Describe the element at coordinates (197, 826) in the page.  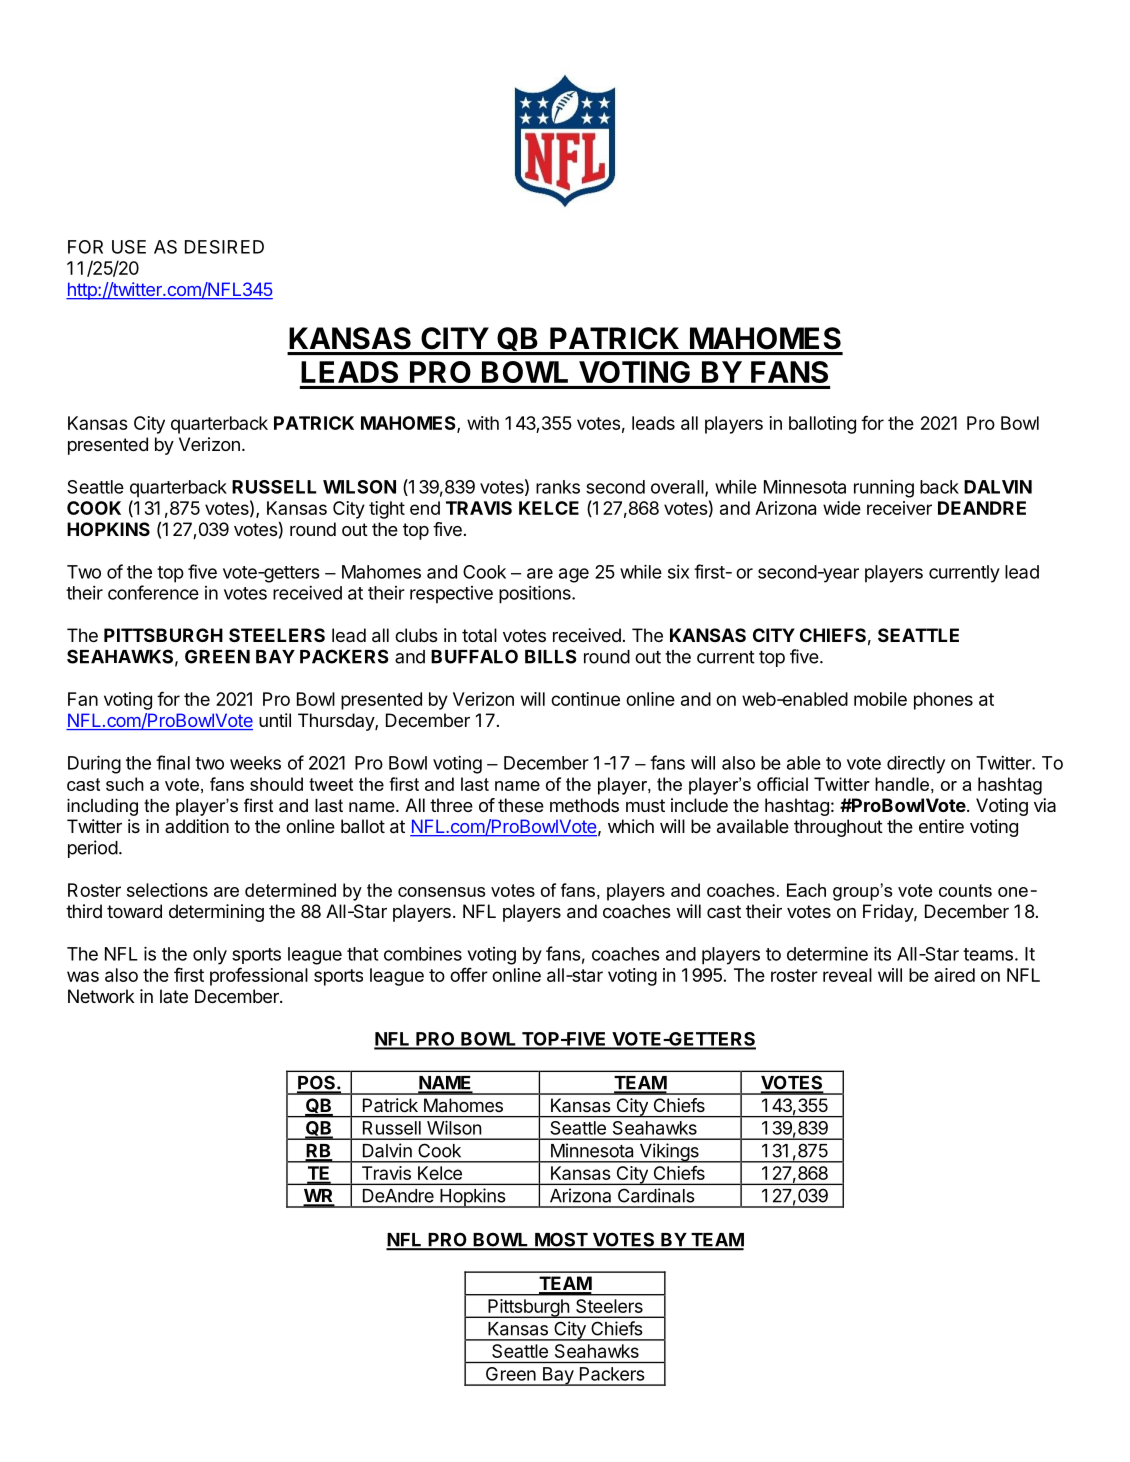
I see `addition` at that location.
